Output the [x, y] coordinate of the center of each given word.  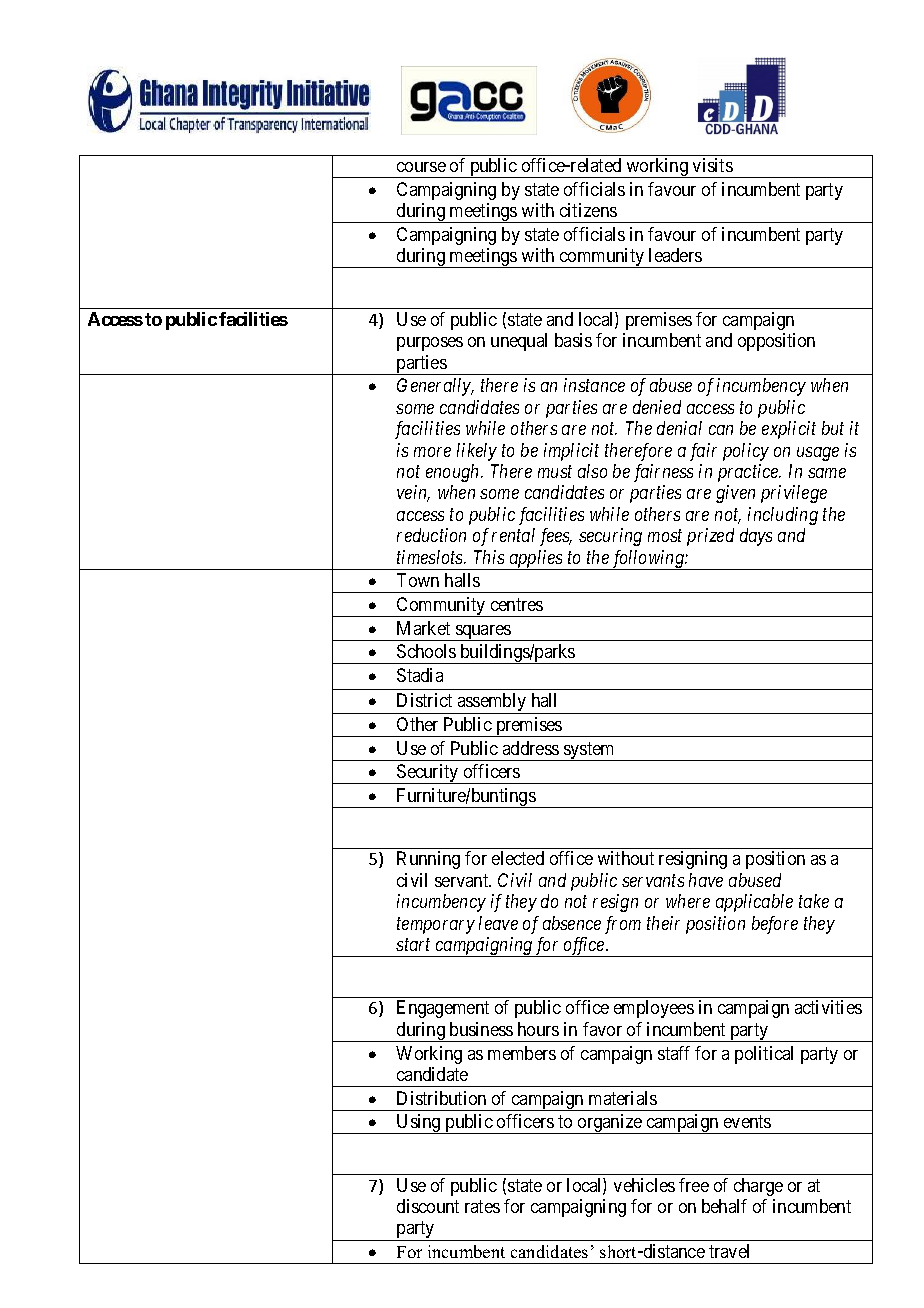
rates [482, 1206]
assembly [492, 703]
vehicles [644, 1185]
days [756, 537]
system [589, 751]
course [421, 167]
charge [758, 1187]
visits [713, 165]
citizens [588, 210]
